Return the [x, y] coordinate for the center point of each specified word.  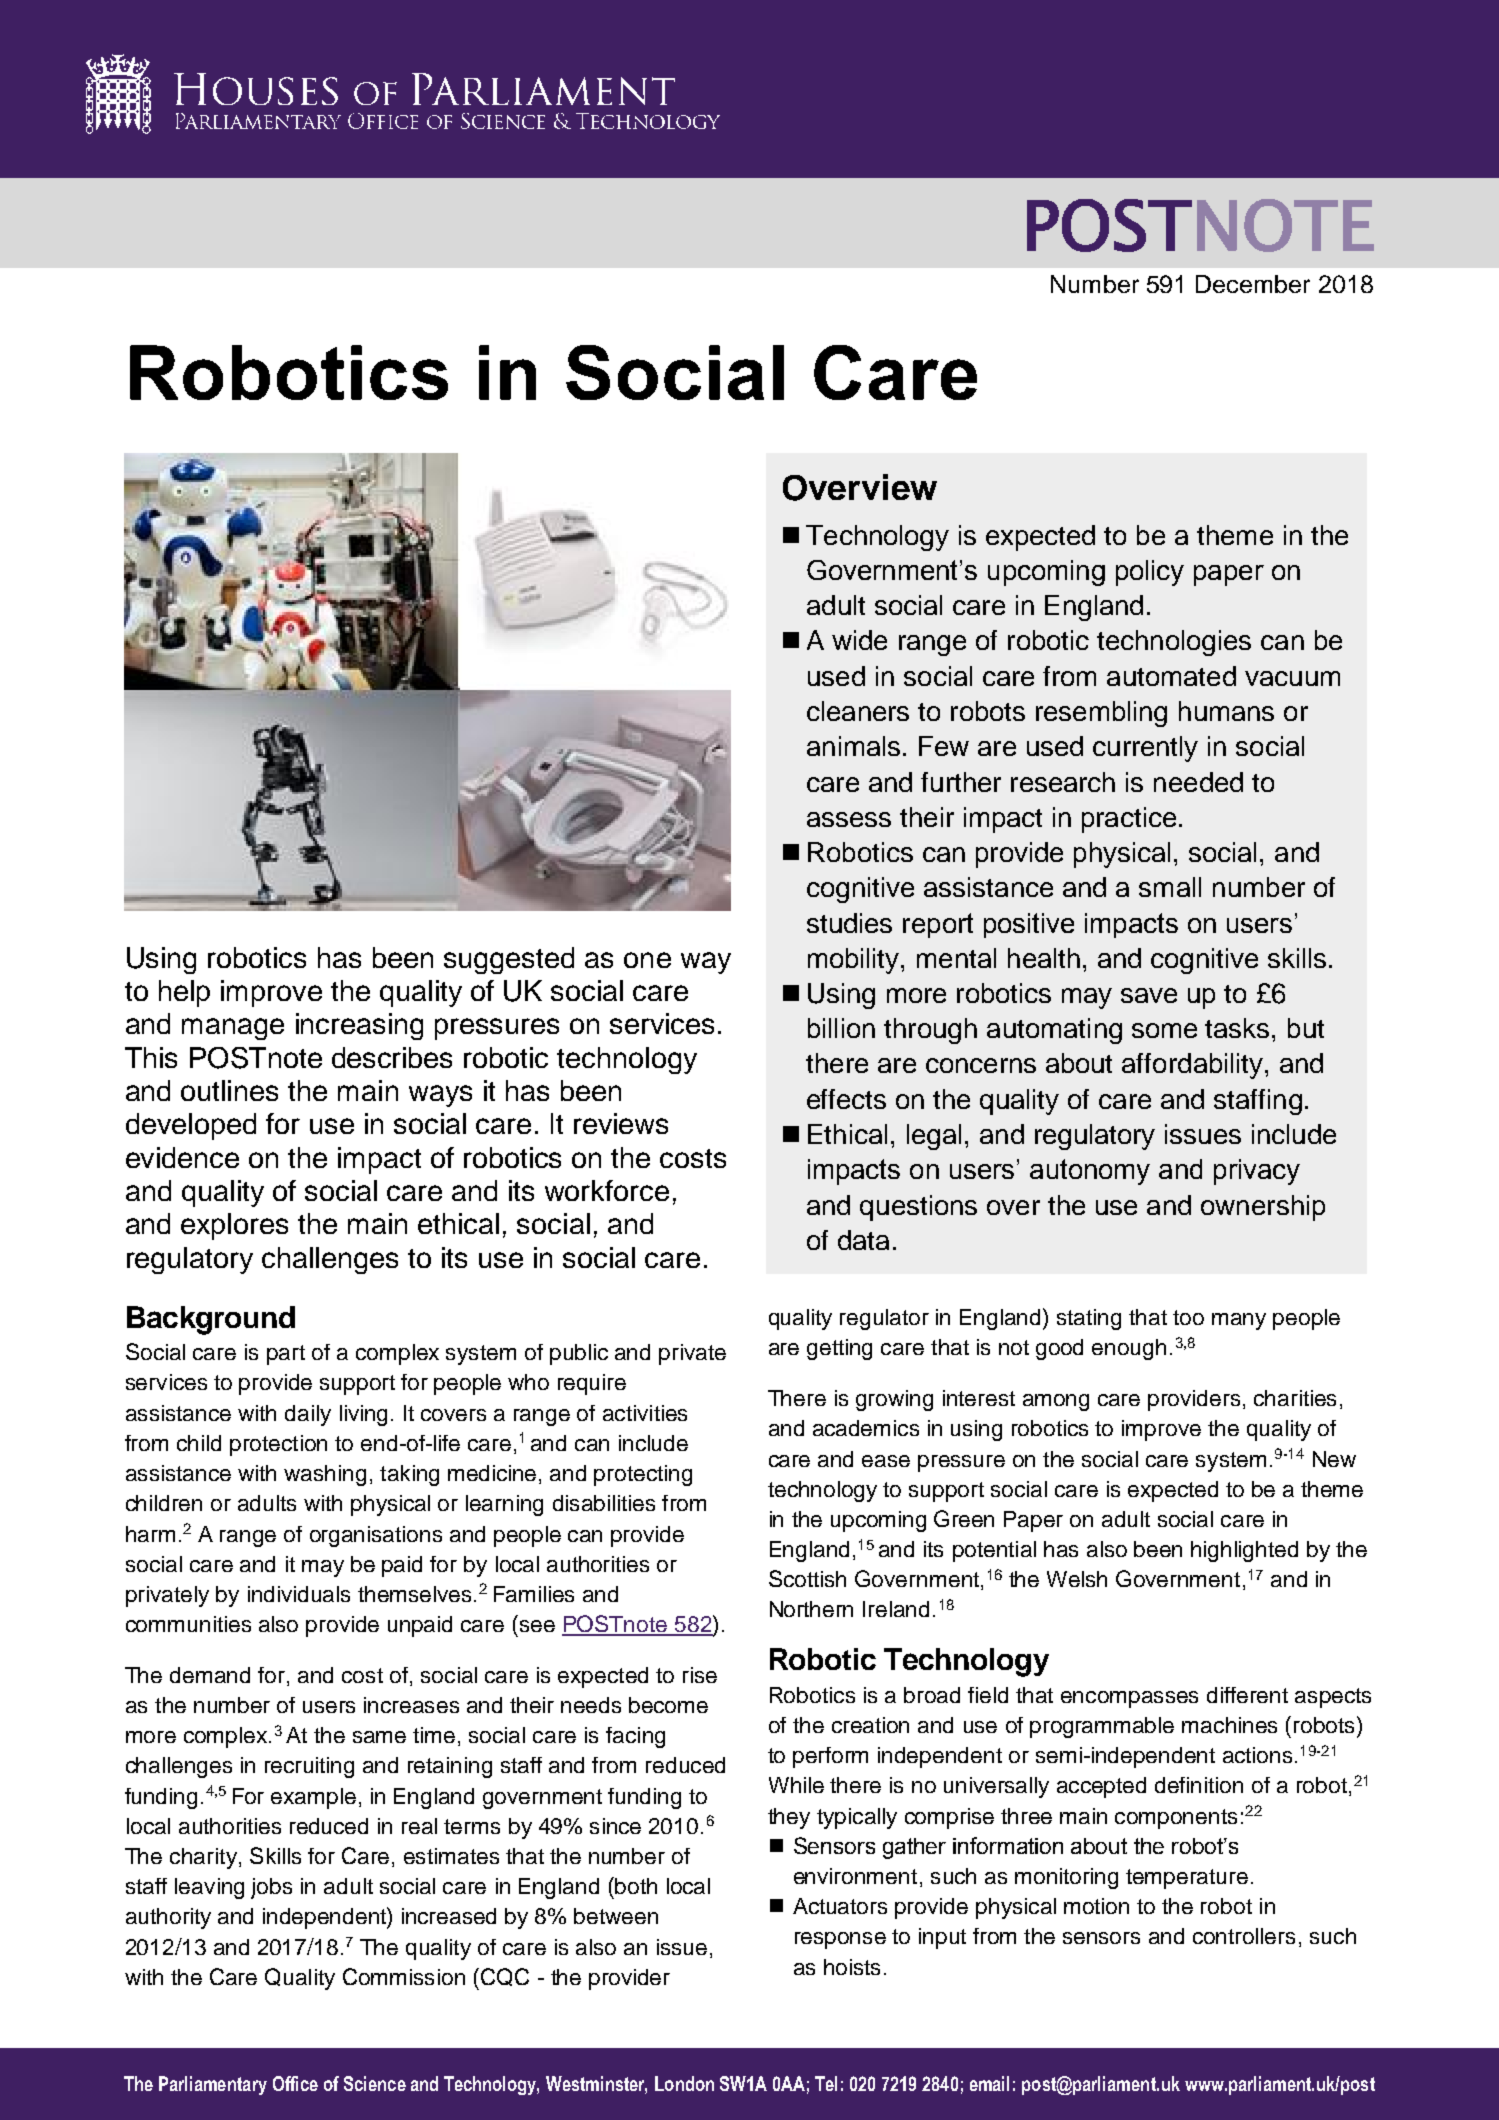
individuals [299, 1594]
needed [1198, 782]
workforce [607, 1190]
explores [234, 1226]
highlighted [1244, 1551]
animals [853, 746]
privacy [1257, 1172]
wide [859, 640]
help [184, 993]
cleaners [858, 711]
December [1253, 284]
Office [295, 2083]
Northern [811, 1609]
